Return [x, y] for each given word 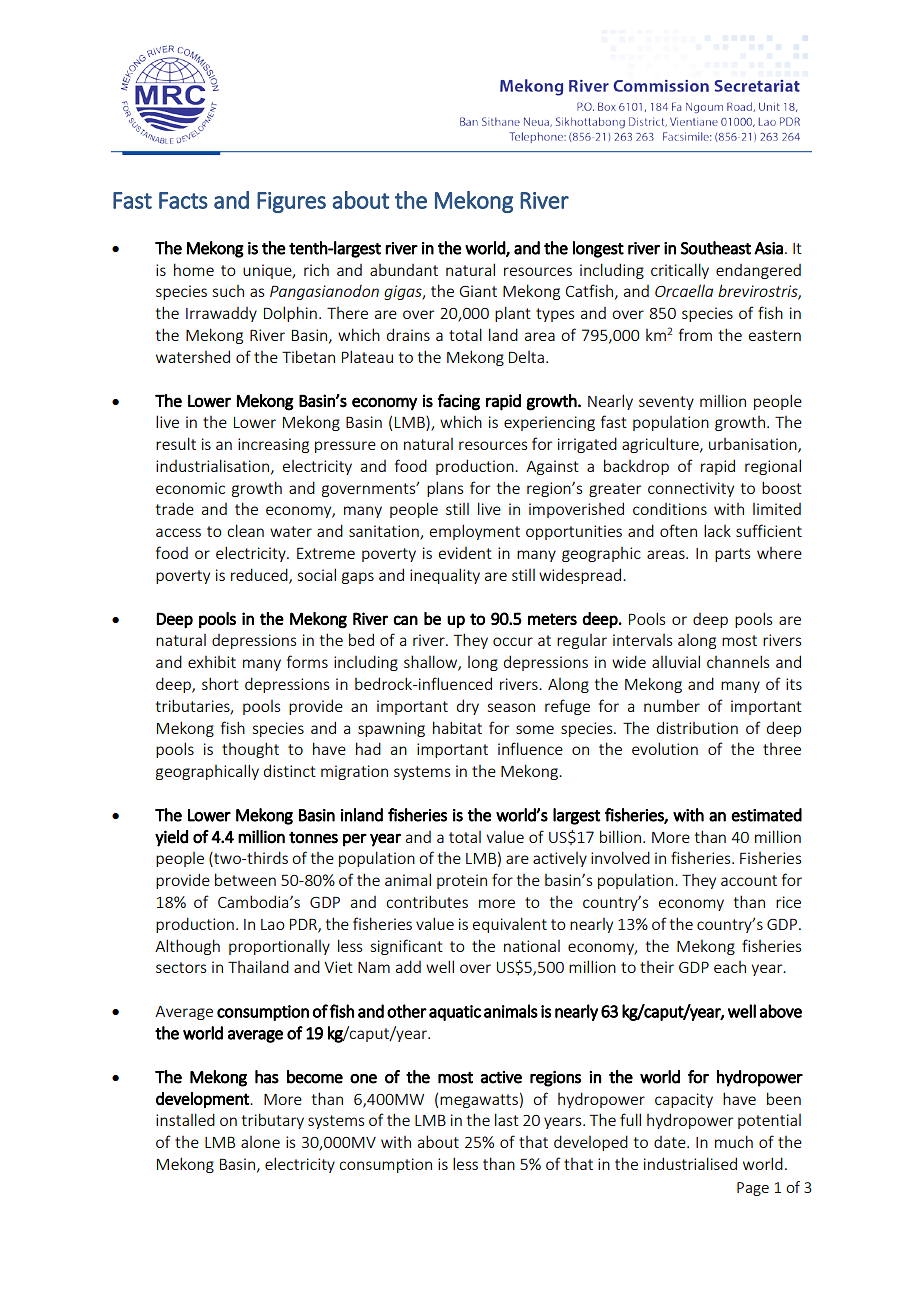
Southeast [716, 248]
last [507, 1119]
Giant [478, 291]
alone [260, 1142]
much [734, 1141]
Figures [291, 202]
